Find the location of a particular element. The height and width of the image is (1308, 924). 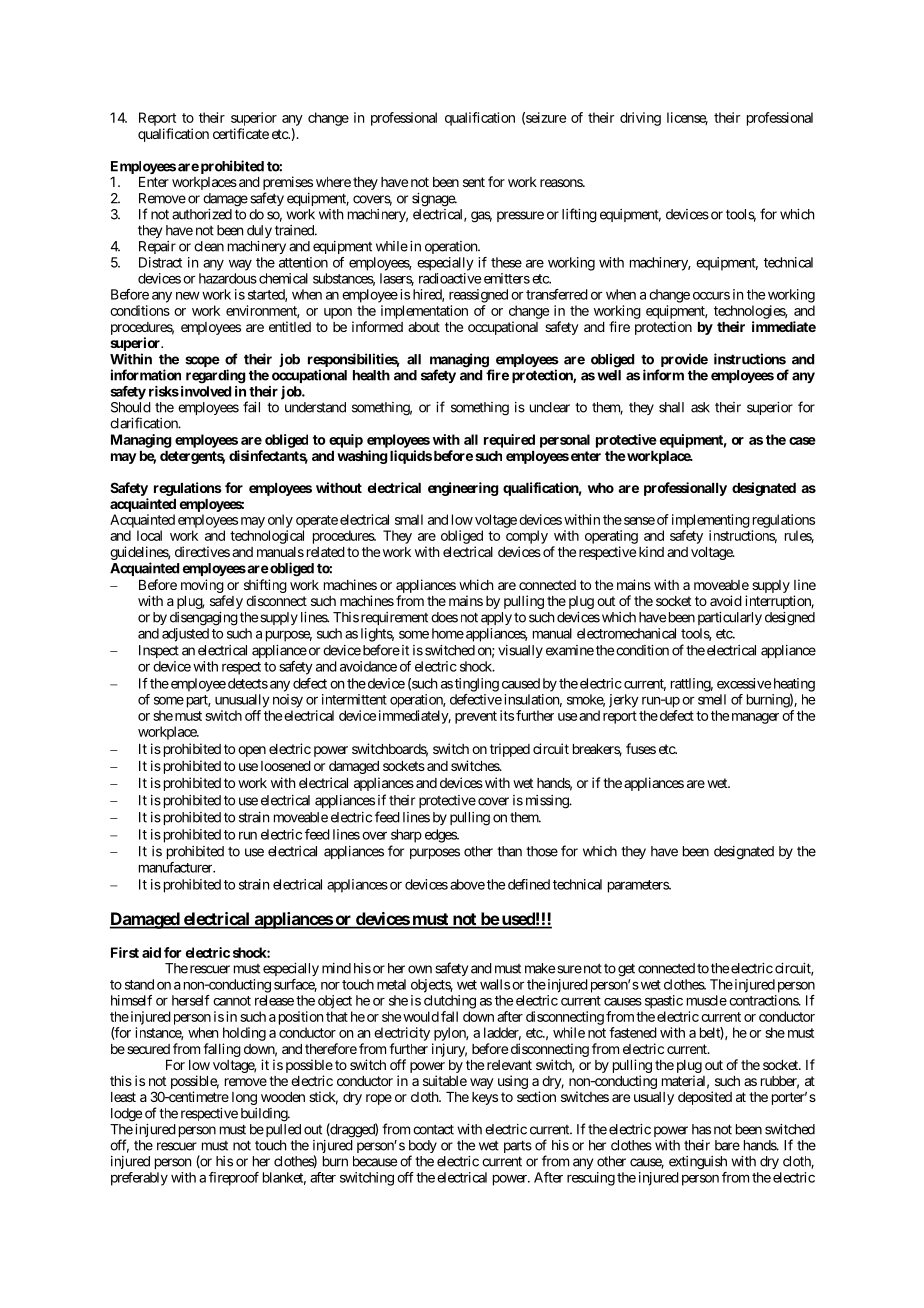

bare is located at coordinates (727, 1145).
